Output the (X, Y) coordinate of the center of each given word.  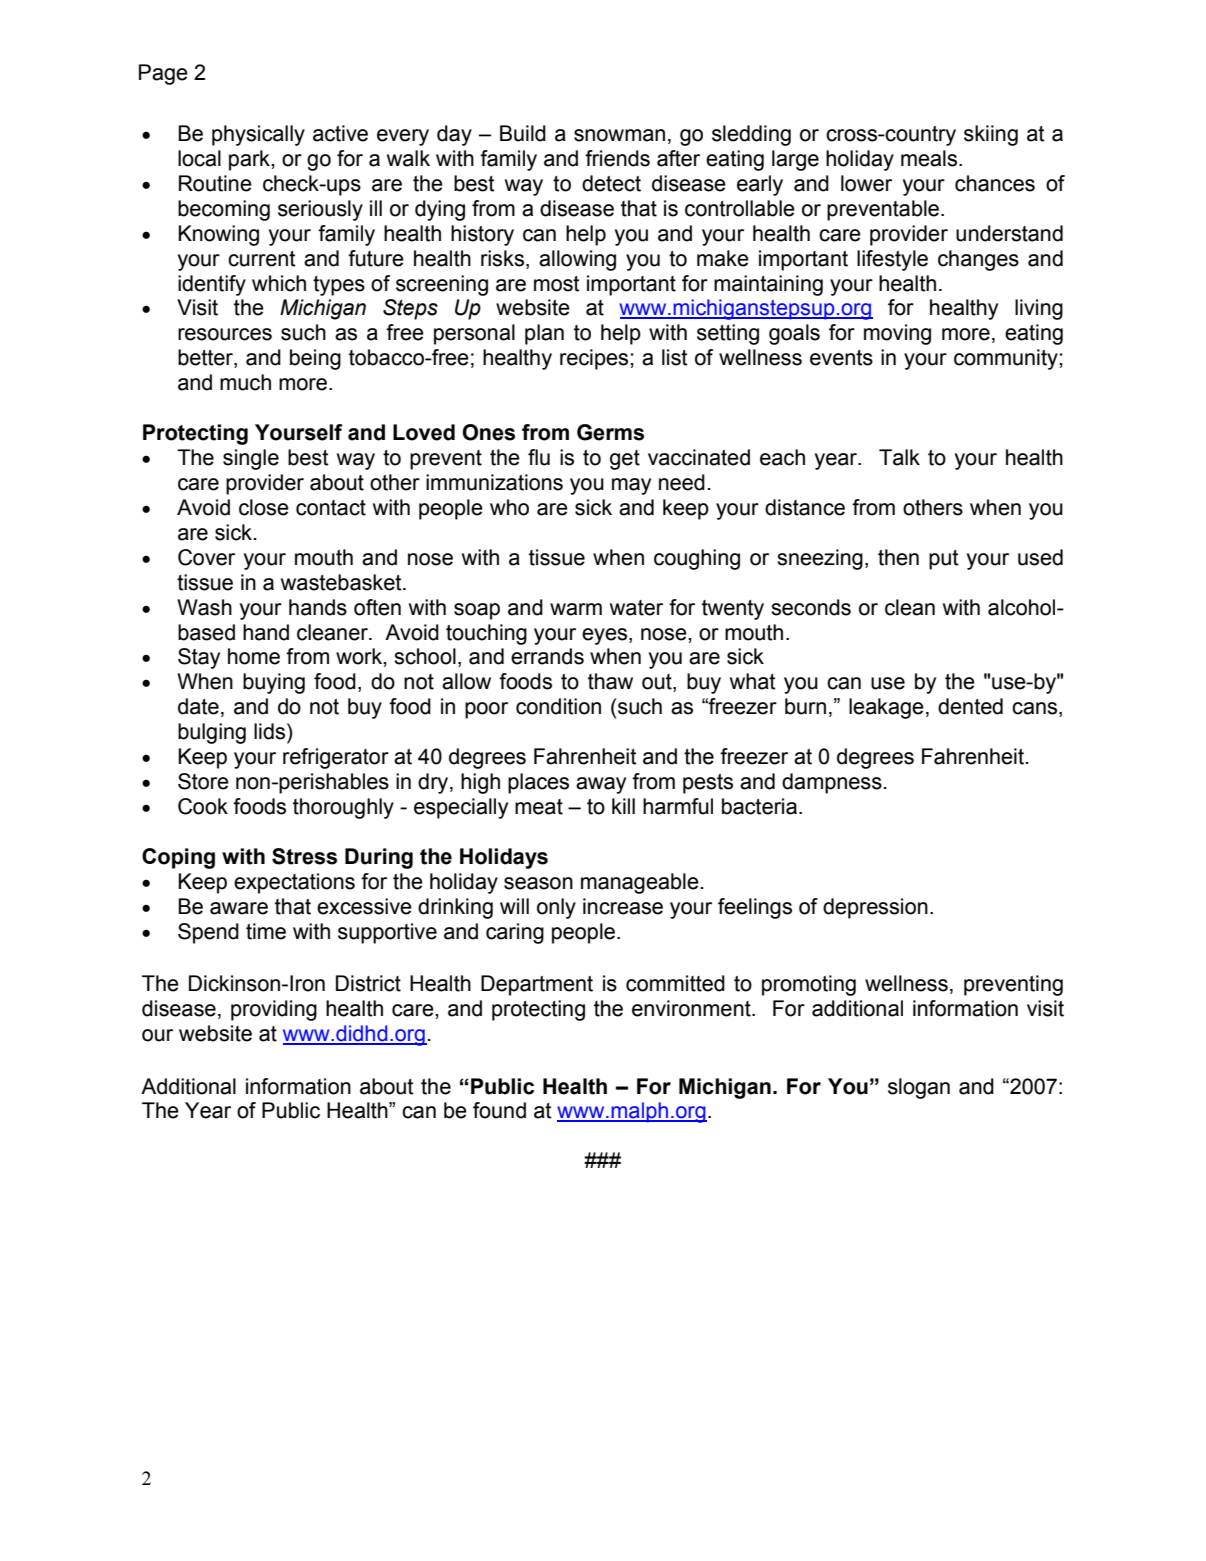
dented (970, 706)
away (601, 785)
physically (258, 135)
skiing (991, 135)
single (251, 459)
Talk (899, 457)
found (499, 1110)
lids (269, 731)
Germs (610, 432)
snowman (619, 135)
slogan (919, 1088)
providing (274, 1010)
